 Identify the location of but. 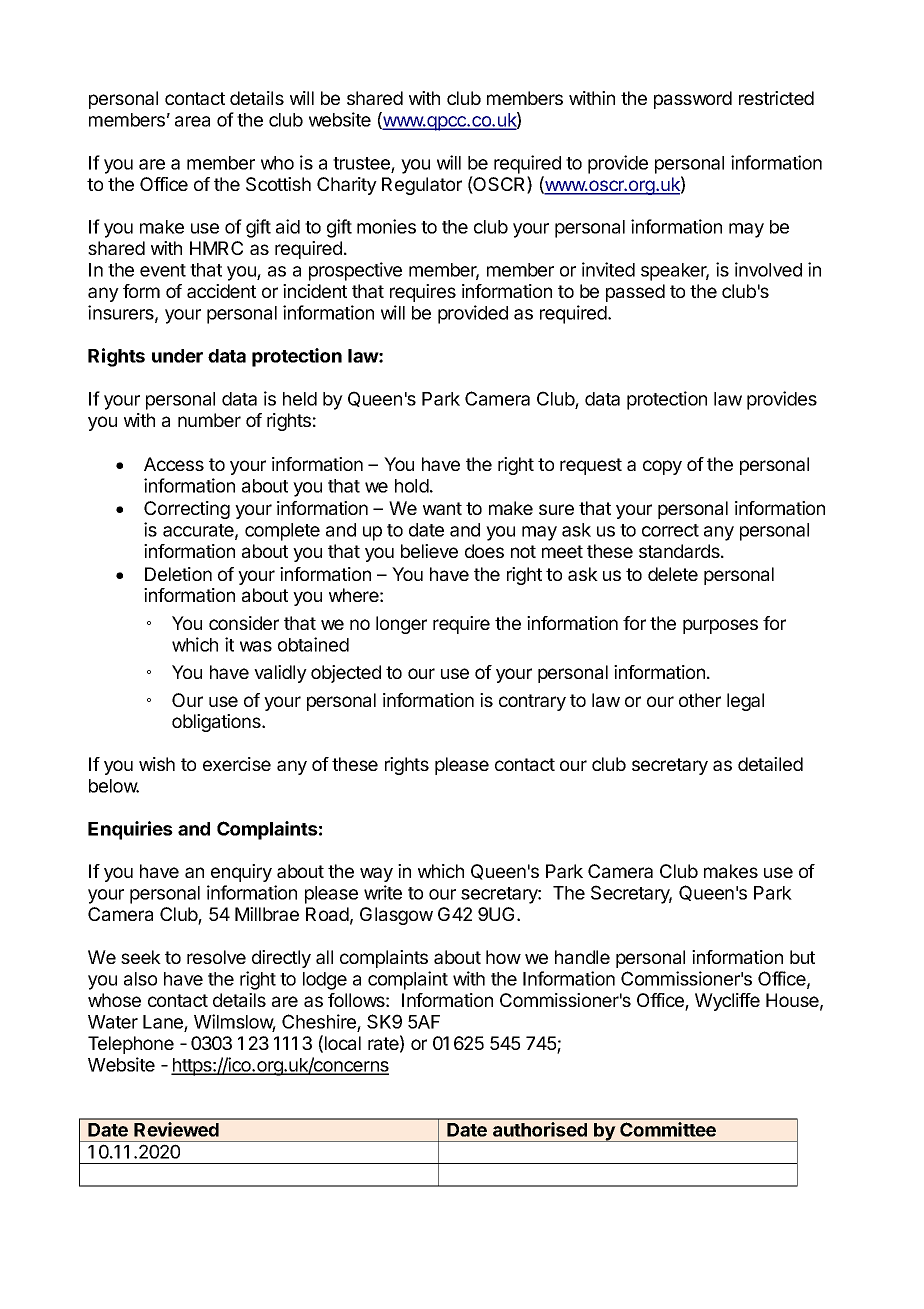
(802, 957).
